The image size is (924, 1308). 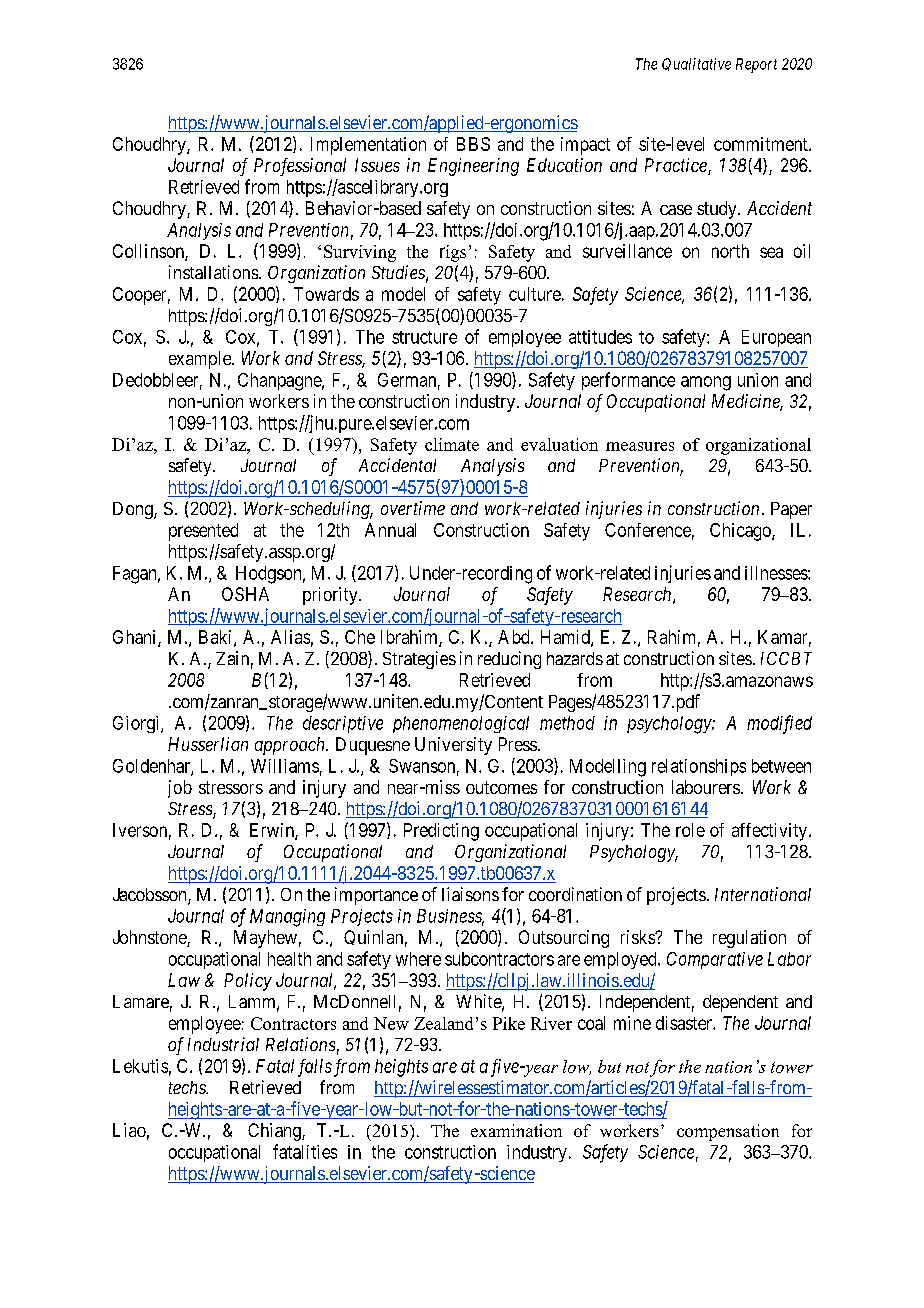 I want to click on compensation, so click(x=728, y=1132).
